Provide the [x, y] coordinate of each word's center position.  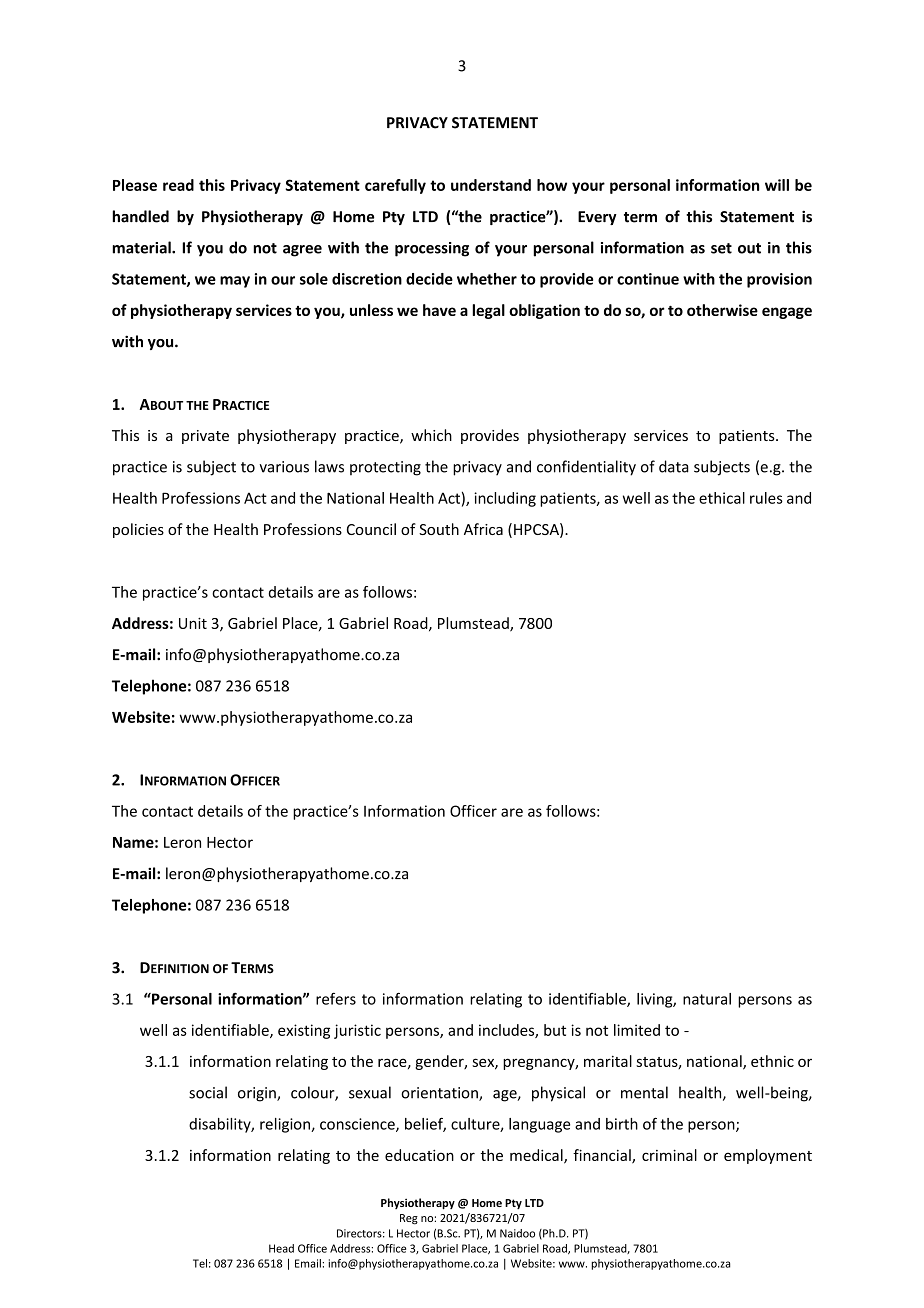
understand [491, 185]
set [721, 248]
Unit [193, 623]
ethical [722, 498]
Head [281, 1248]
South [439, 529]
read [178, 185]
